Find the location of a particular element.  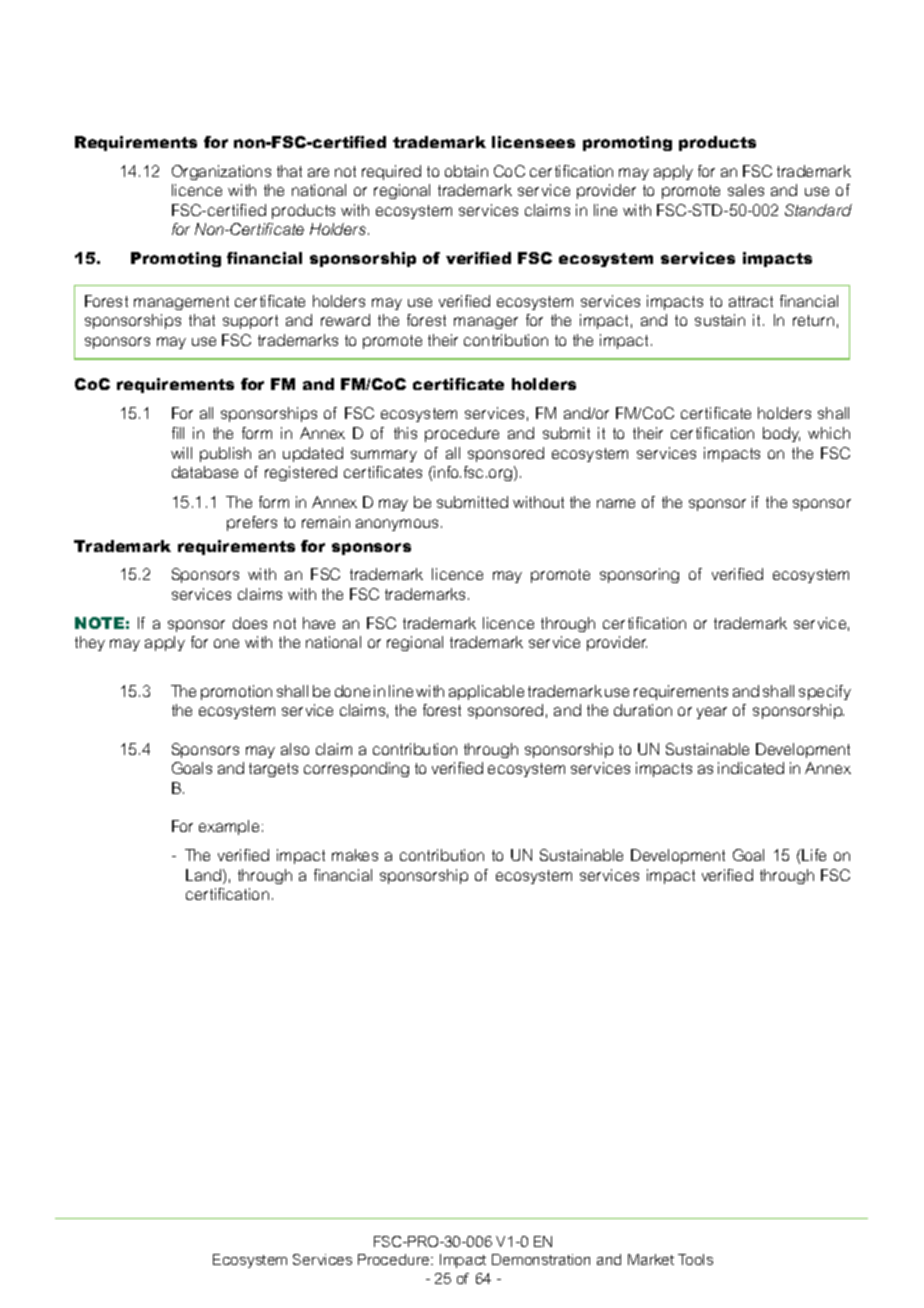

Life is located at coordinates (813, 855).
